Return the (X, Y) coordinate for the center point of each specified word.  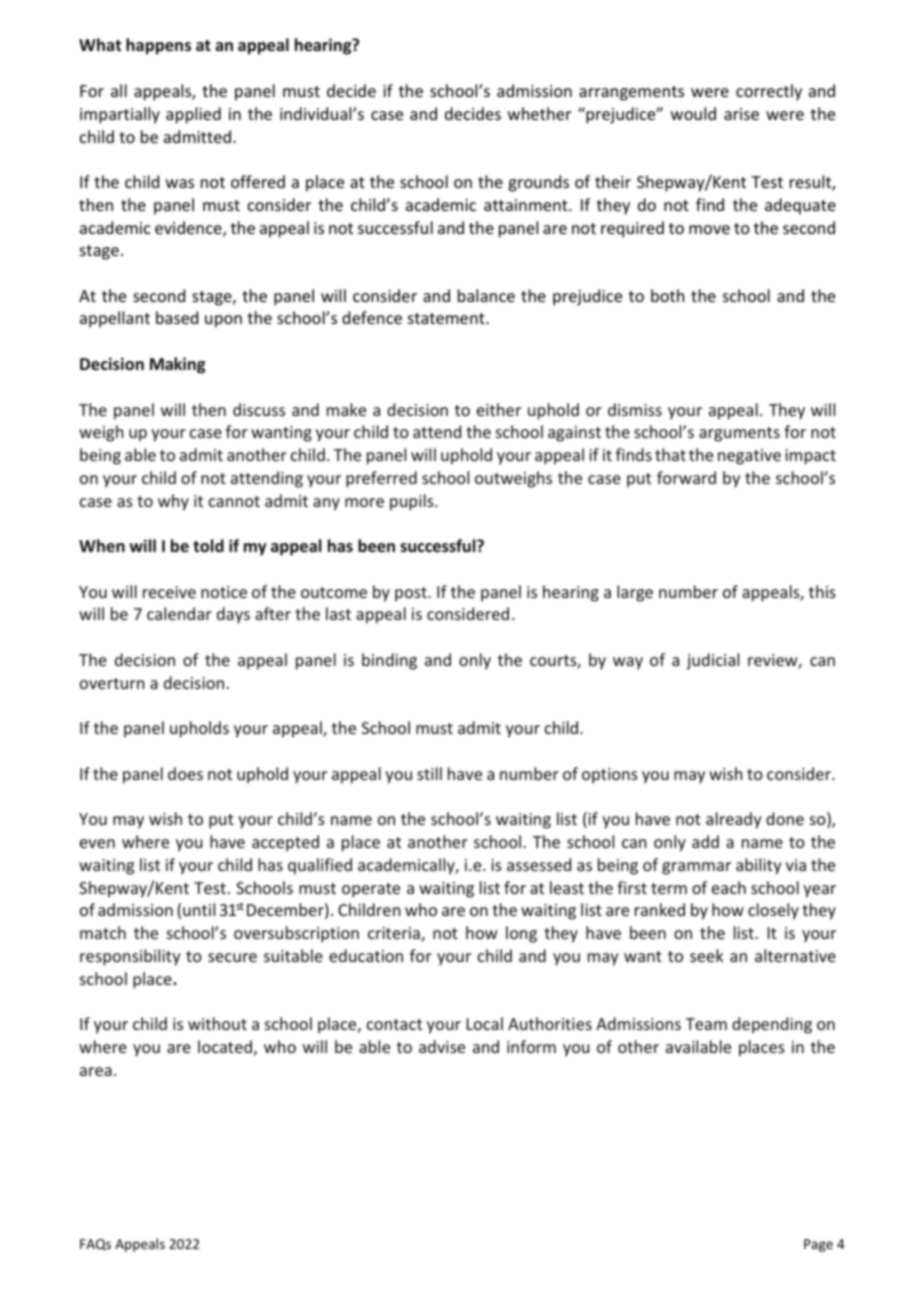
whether (539, 113)
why (173, 502)
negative (749, 457)
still (429, 773)
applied (193, 115)
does (185, 773)
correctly (769, 92)
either (499, 409)
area (96, 1071)
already (734, 820)
